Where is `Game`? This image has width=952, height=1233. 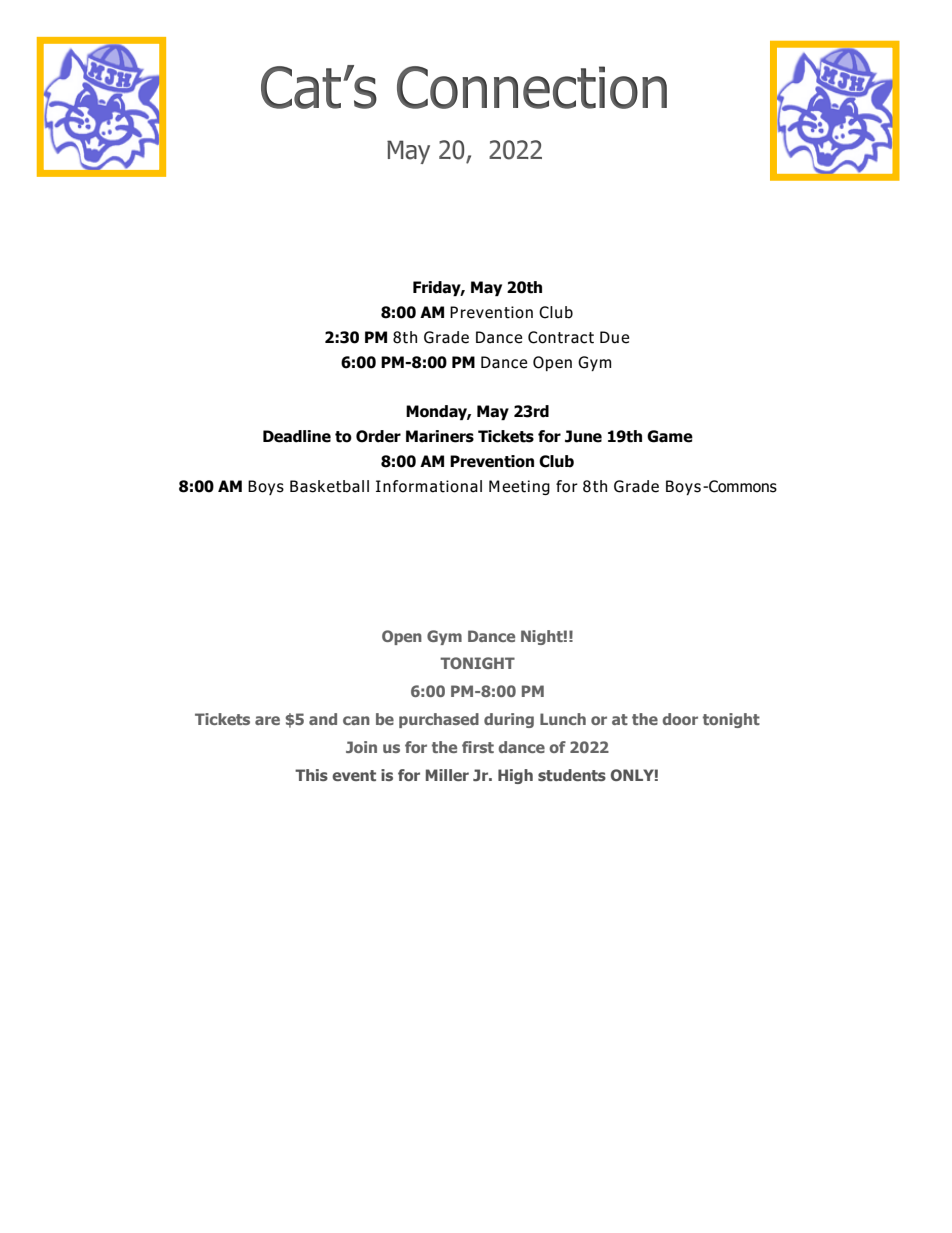
Game is located at coordinates (670, 436).
